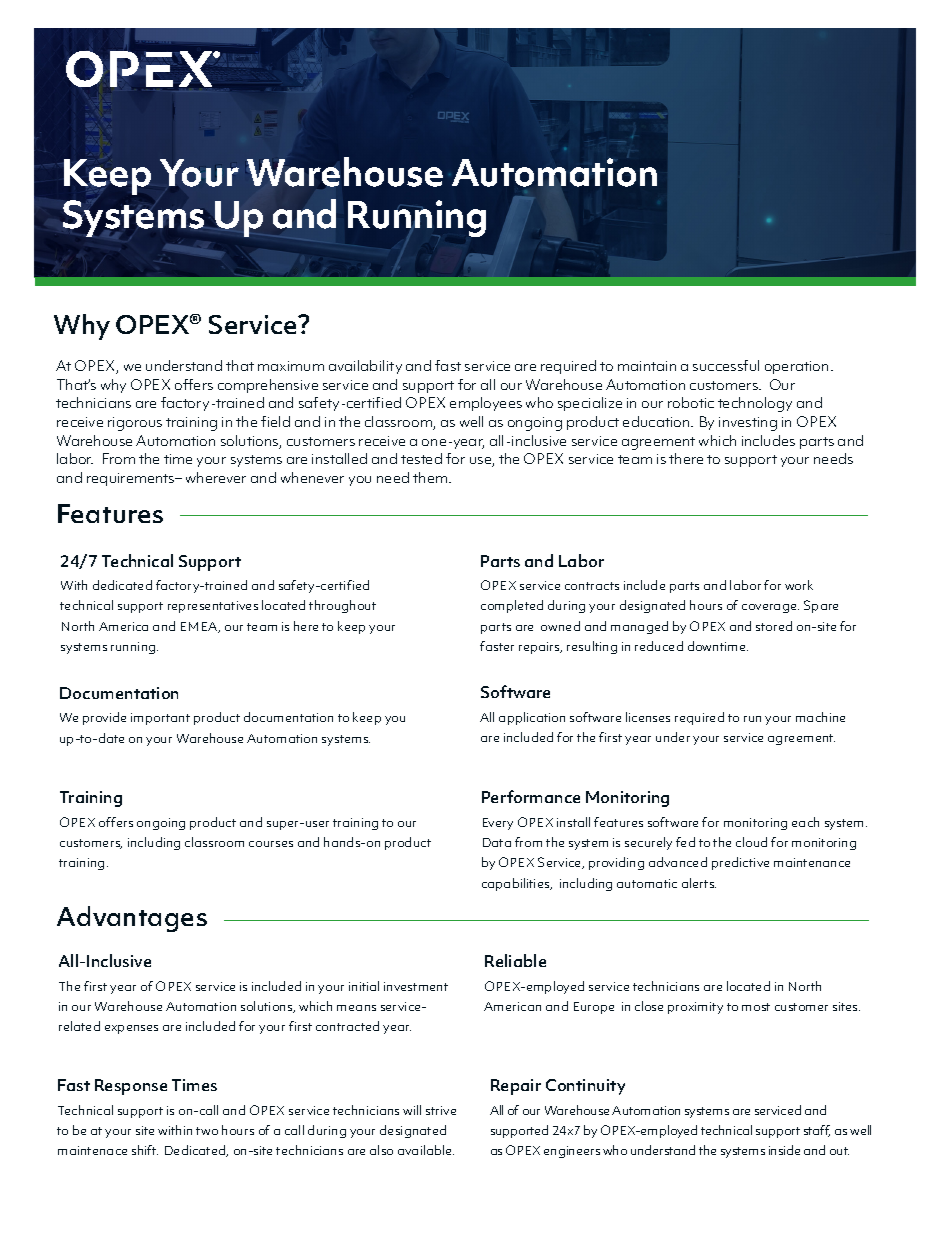  What do you see at coordinates (512, 606) in the image?
I see `completed` at bounding box center [512, 606].
